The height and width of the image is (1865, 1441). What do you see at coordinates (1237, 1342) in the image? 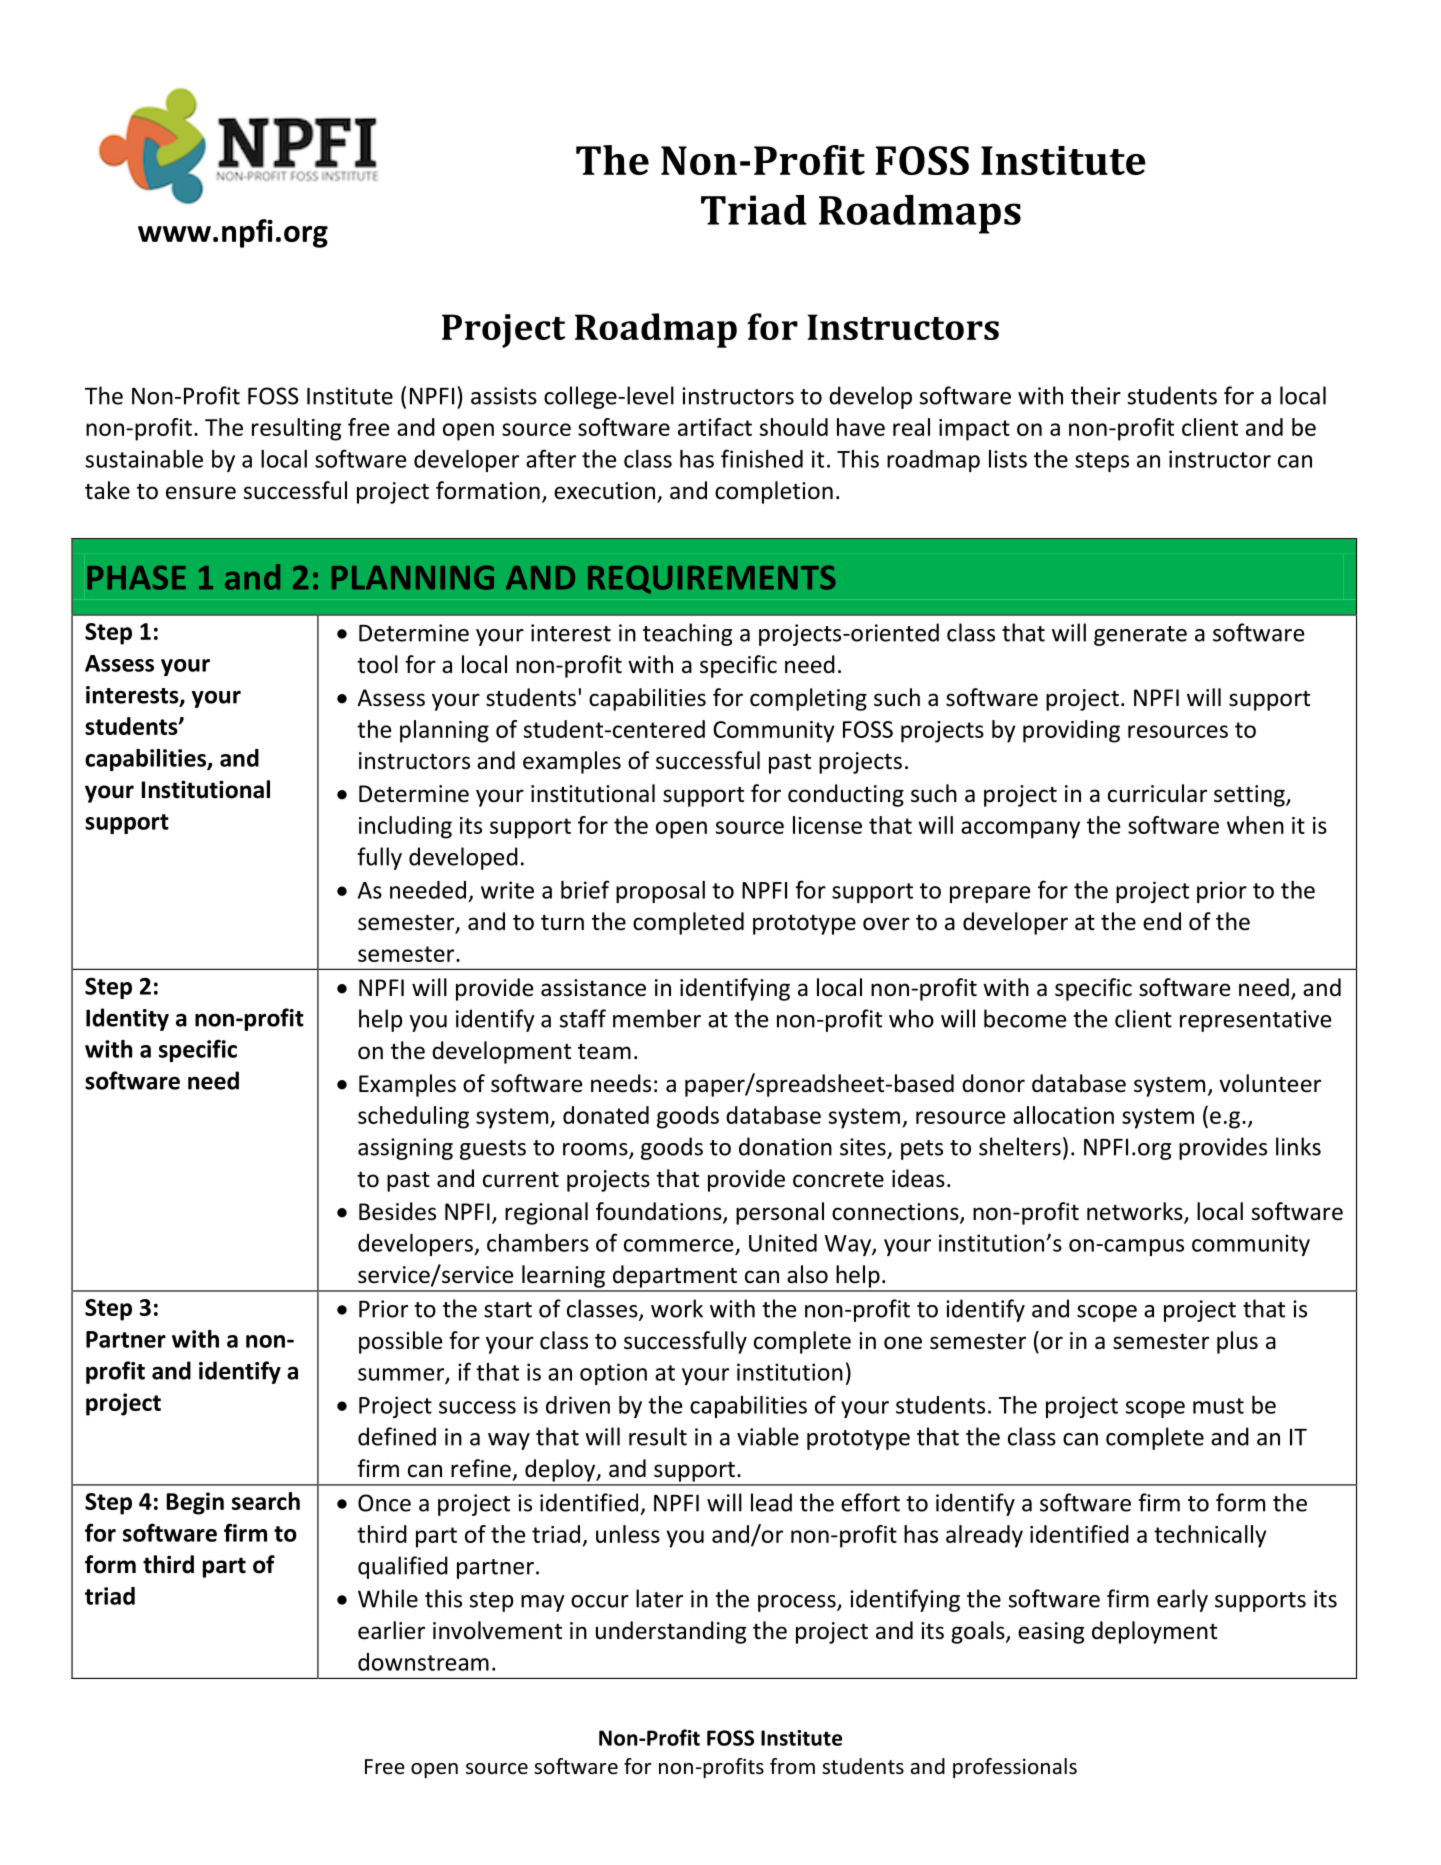
I see `plus` at bounding box center [1237, 1342].
